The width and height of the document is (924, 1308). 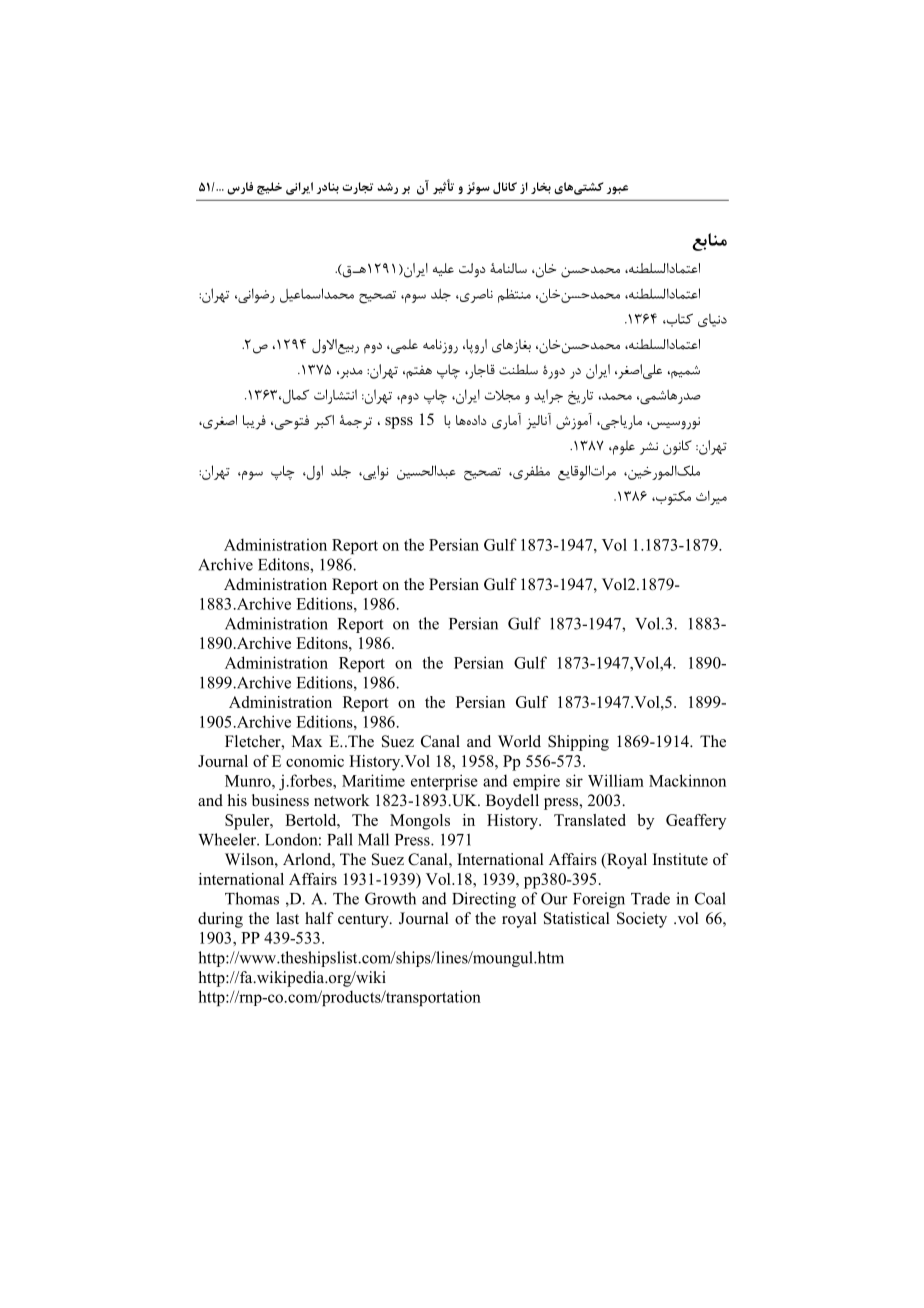 I want to click on Directing, so click(x=484, y=900).
